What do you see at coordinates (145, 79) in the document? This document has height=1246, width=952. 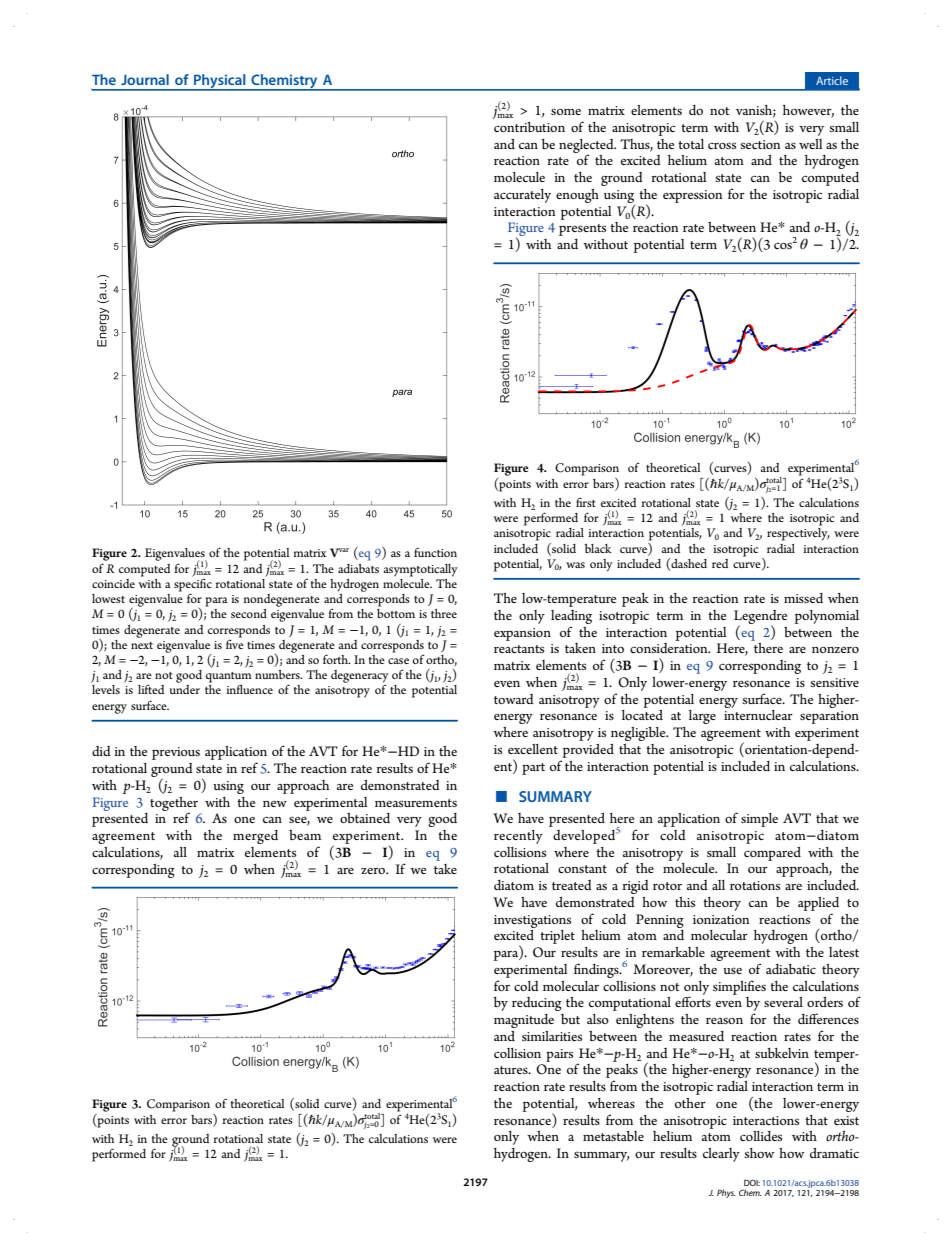 I see `Journal` at bounding box center [145, 79].
